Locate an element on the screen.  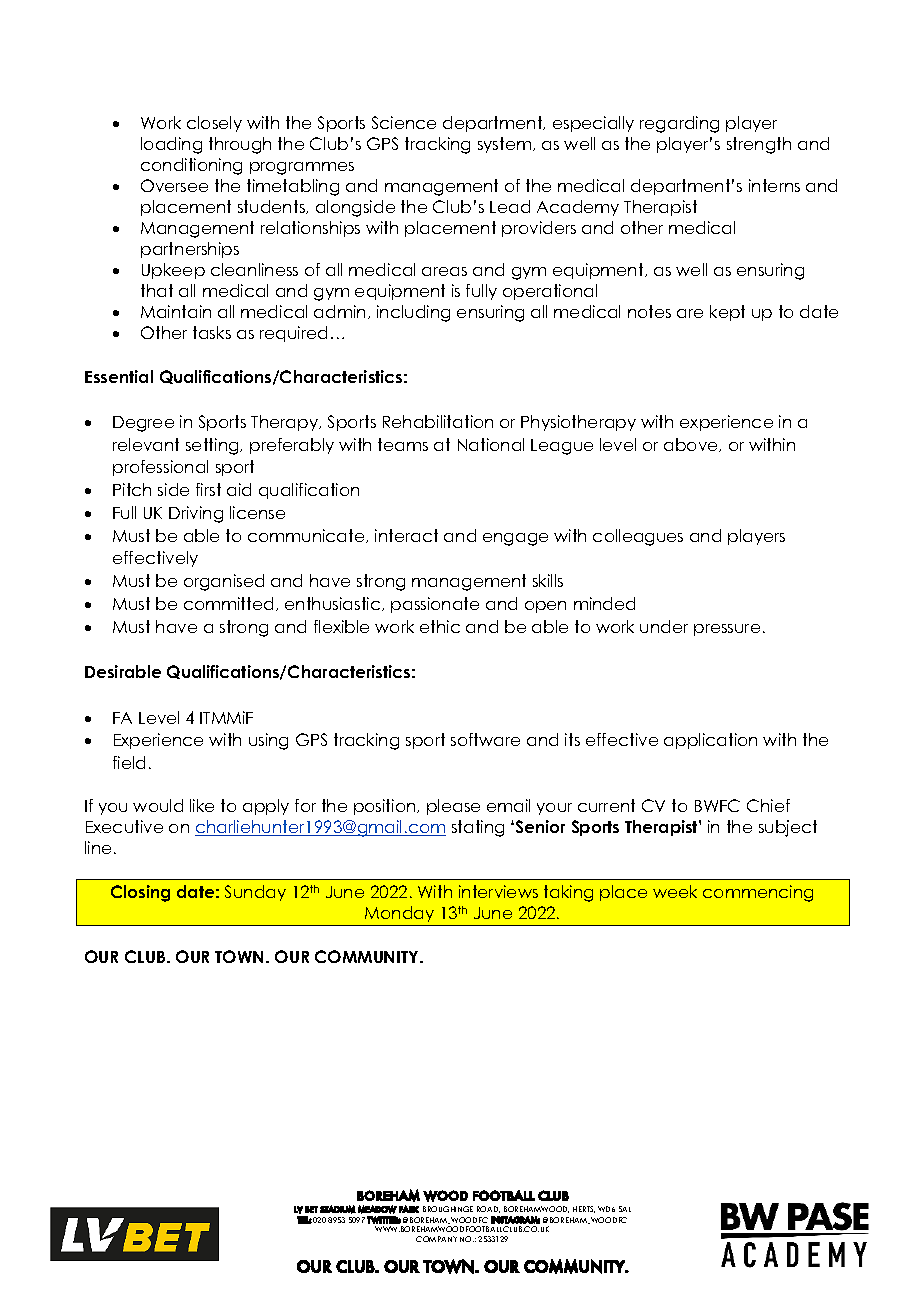
BET is located at coordinates (311, 1209).
